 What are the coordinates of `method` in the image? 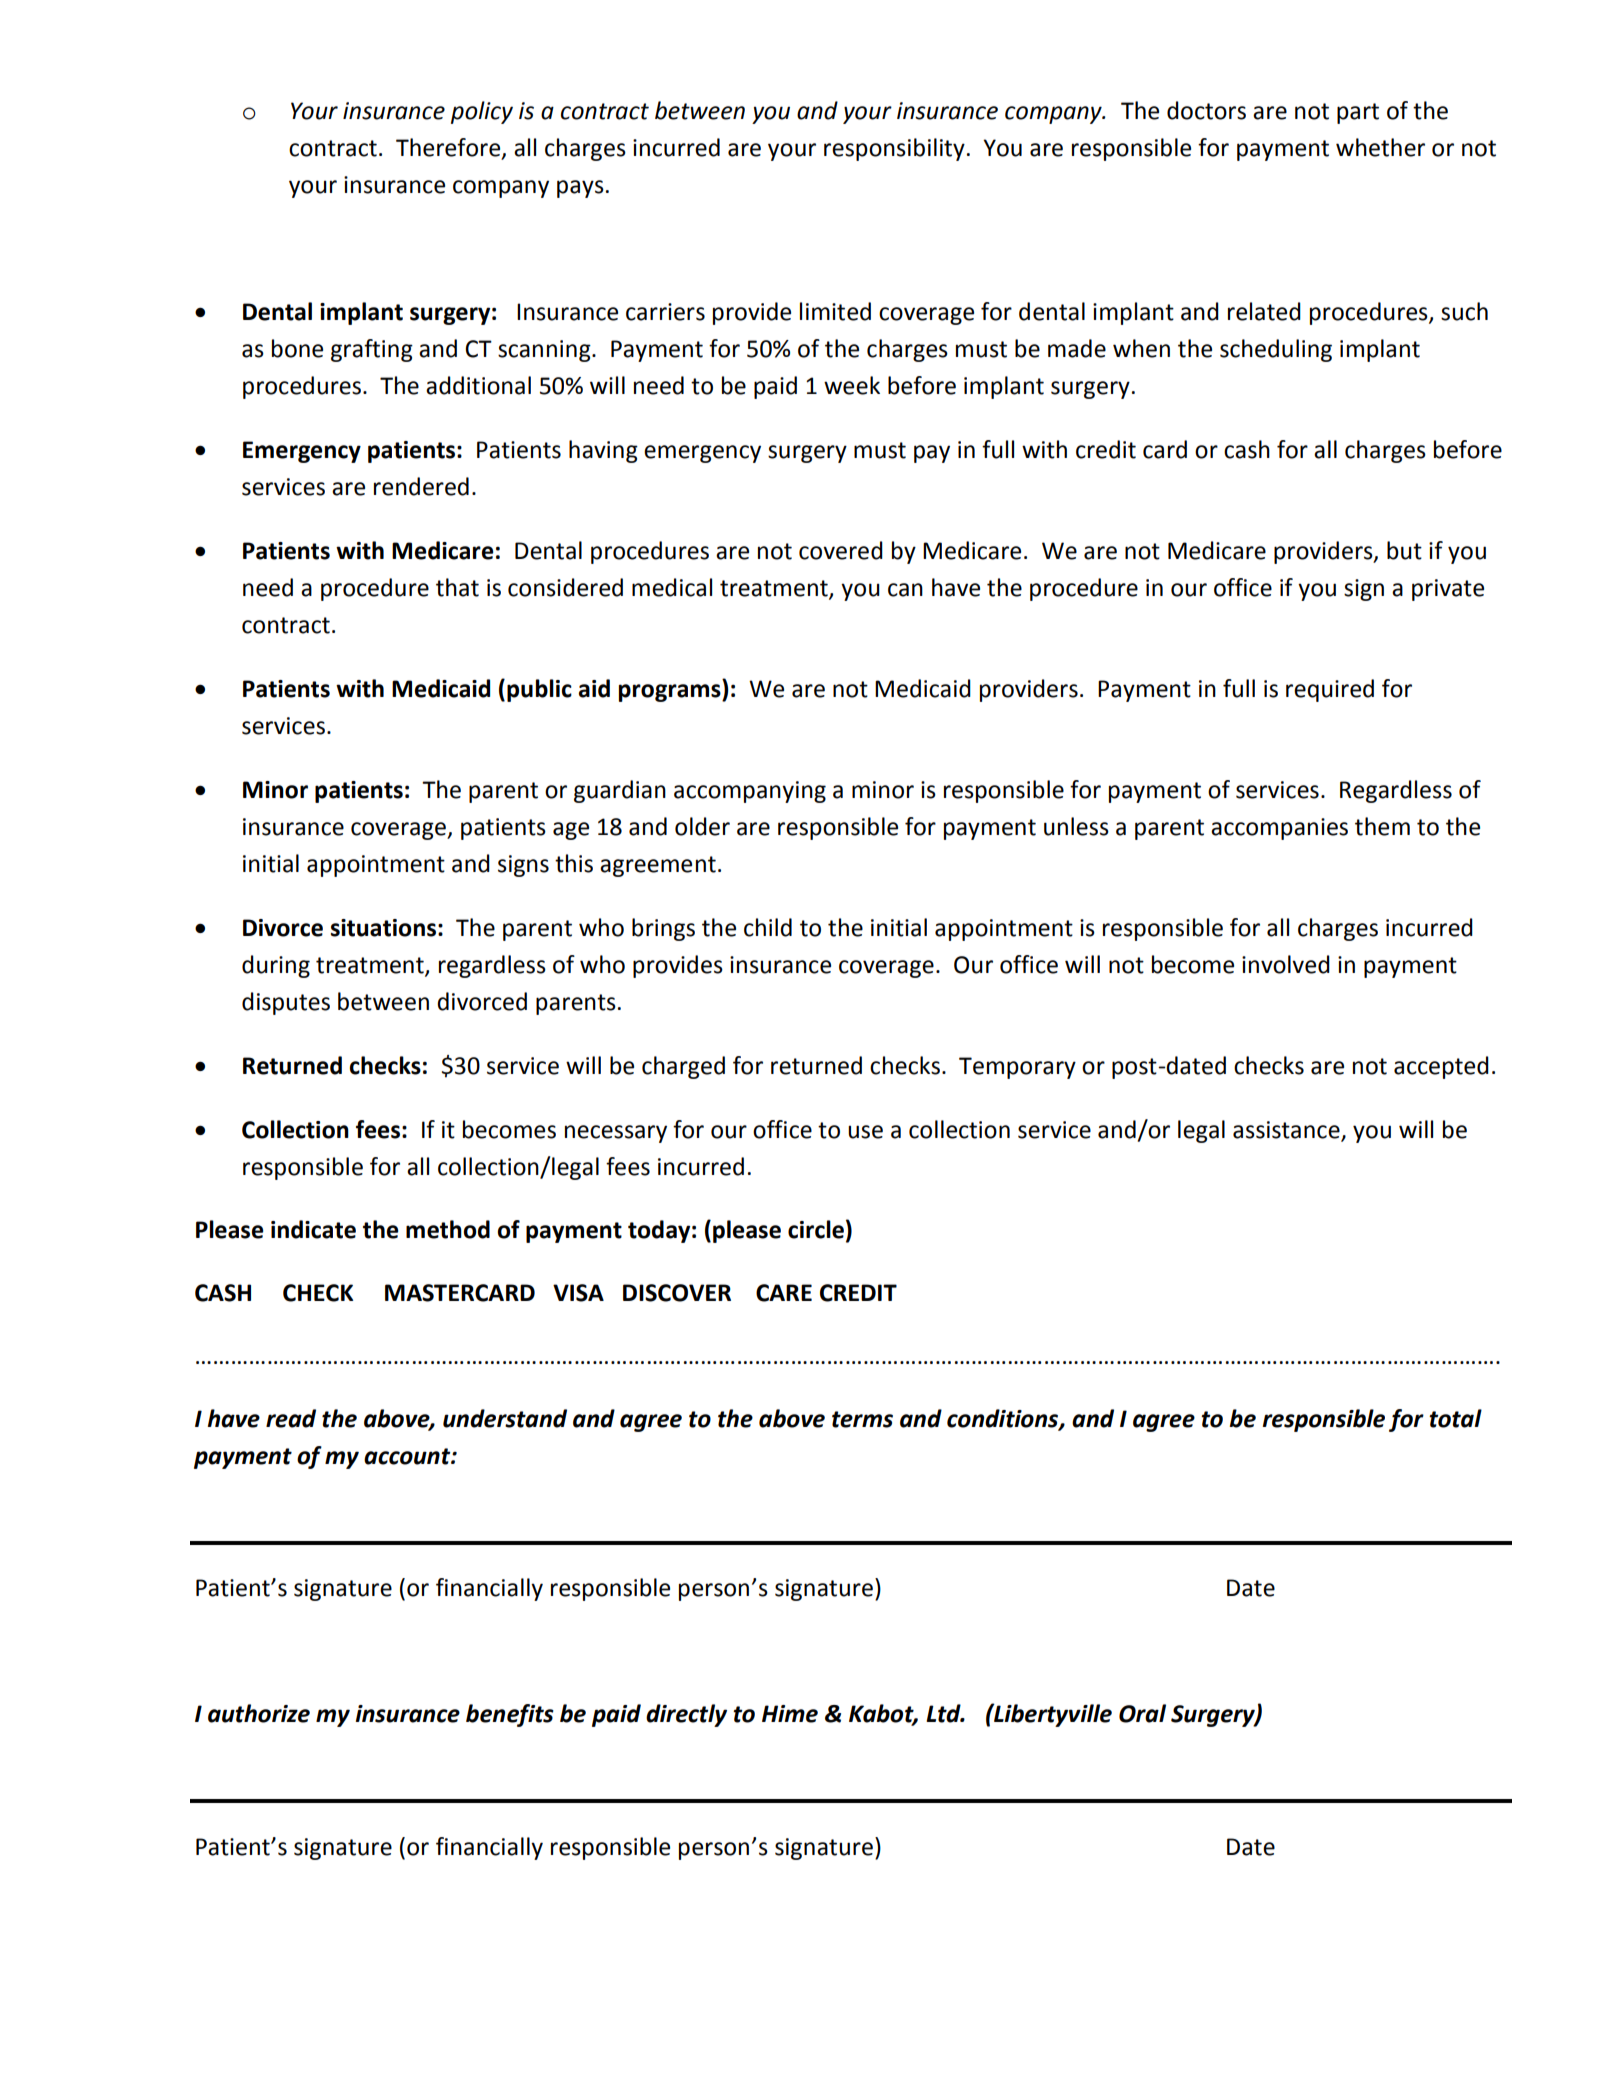 It's located at (448, 1229).
